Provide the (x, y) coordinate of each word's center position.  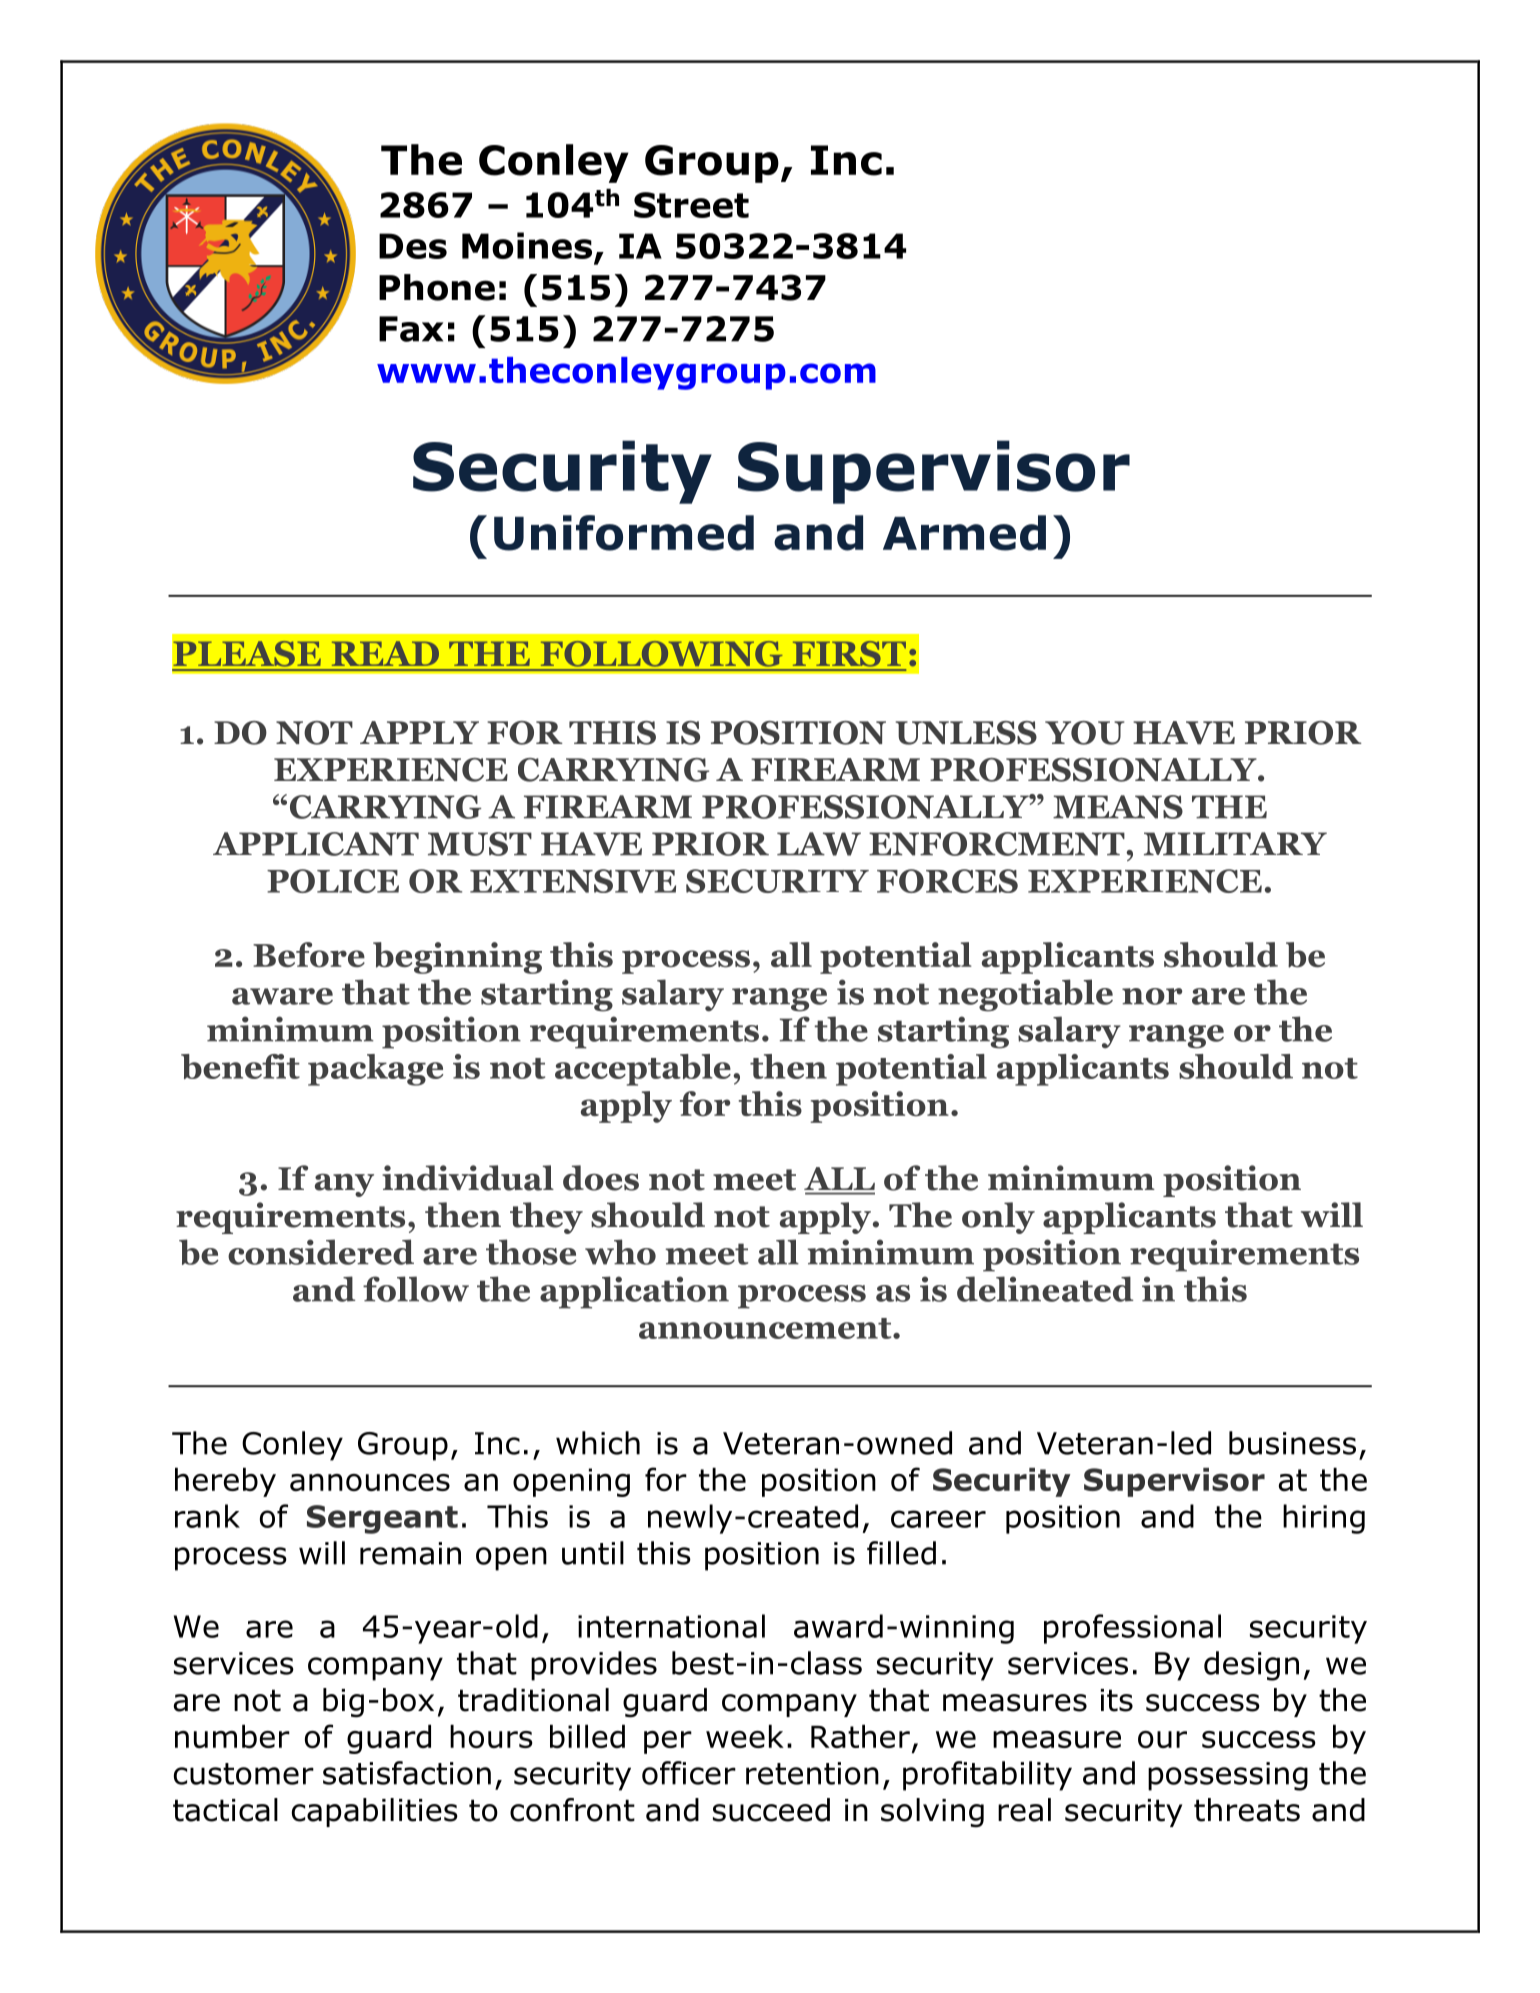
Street (691, 205)
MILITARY (1235, 843)
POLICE (333, 881)
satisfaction (407, 1773)
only (998, 1218)
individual (468, 1178)
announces (370, 1482)
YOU (1084, 733)
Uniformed (624, 533)
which (598, 1443)
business (1292, 1443)
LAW (819, 844)
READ (385, 653)
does (601, 1178)
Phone (437, 287)
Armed (964, 533)
